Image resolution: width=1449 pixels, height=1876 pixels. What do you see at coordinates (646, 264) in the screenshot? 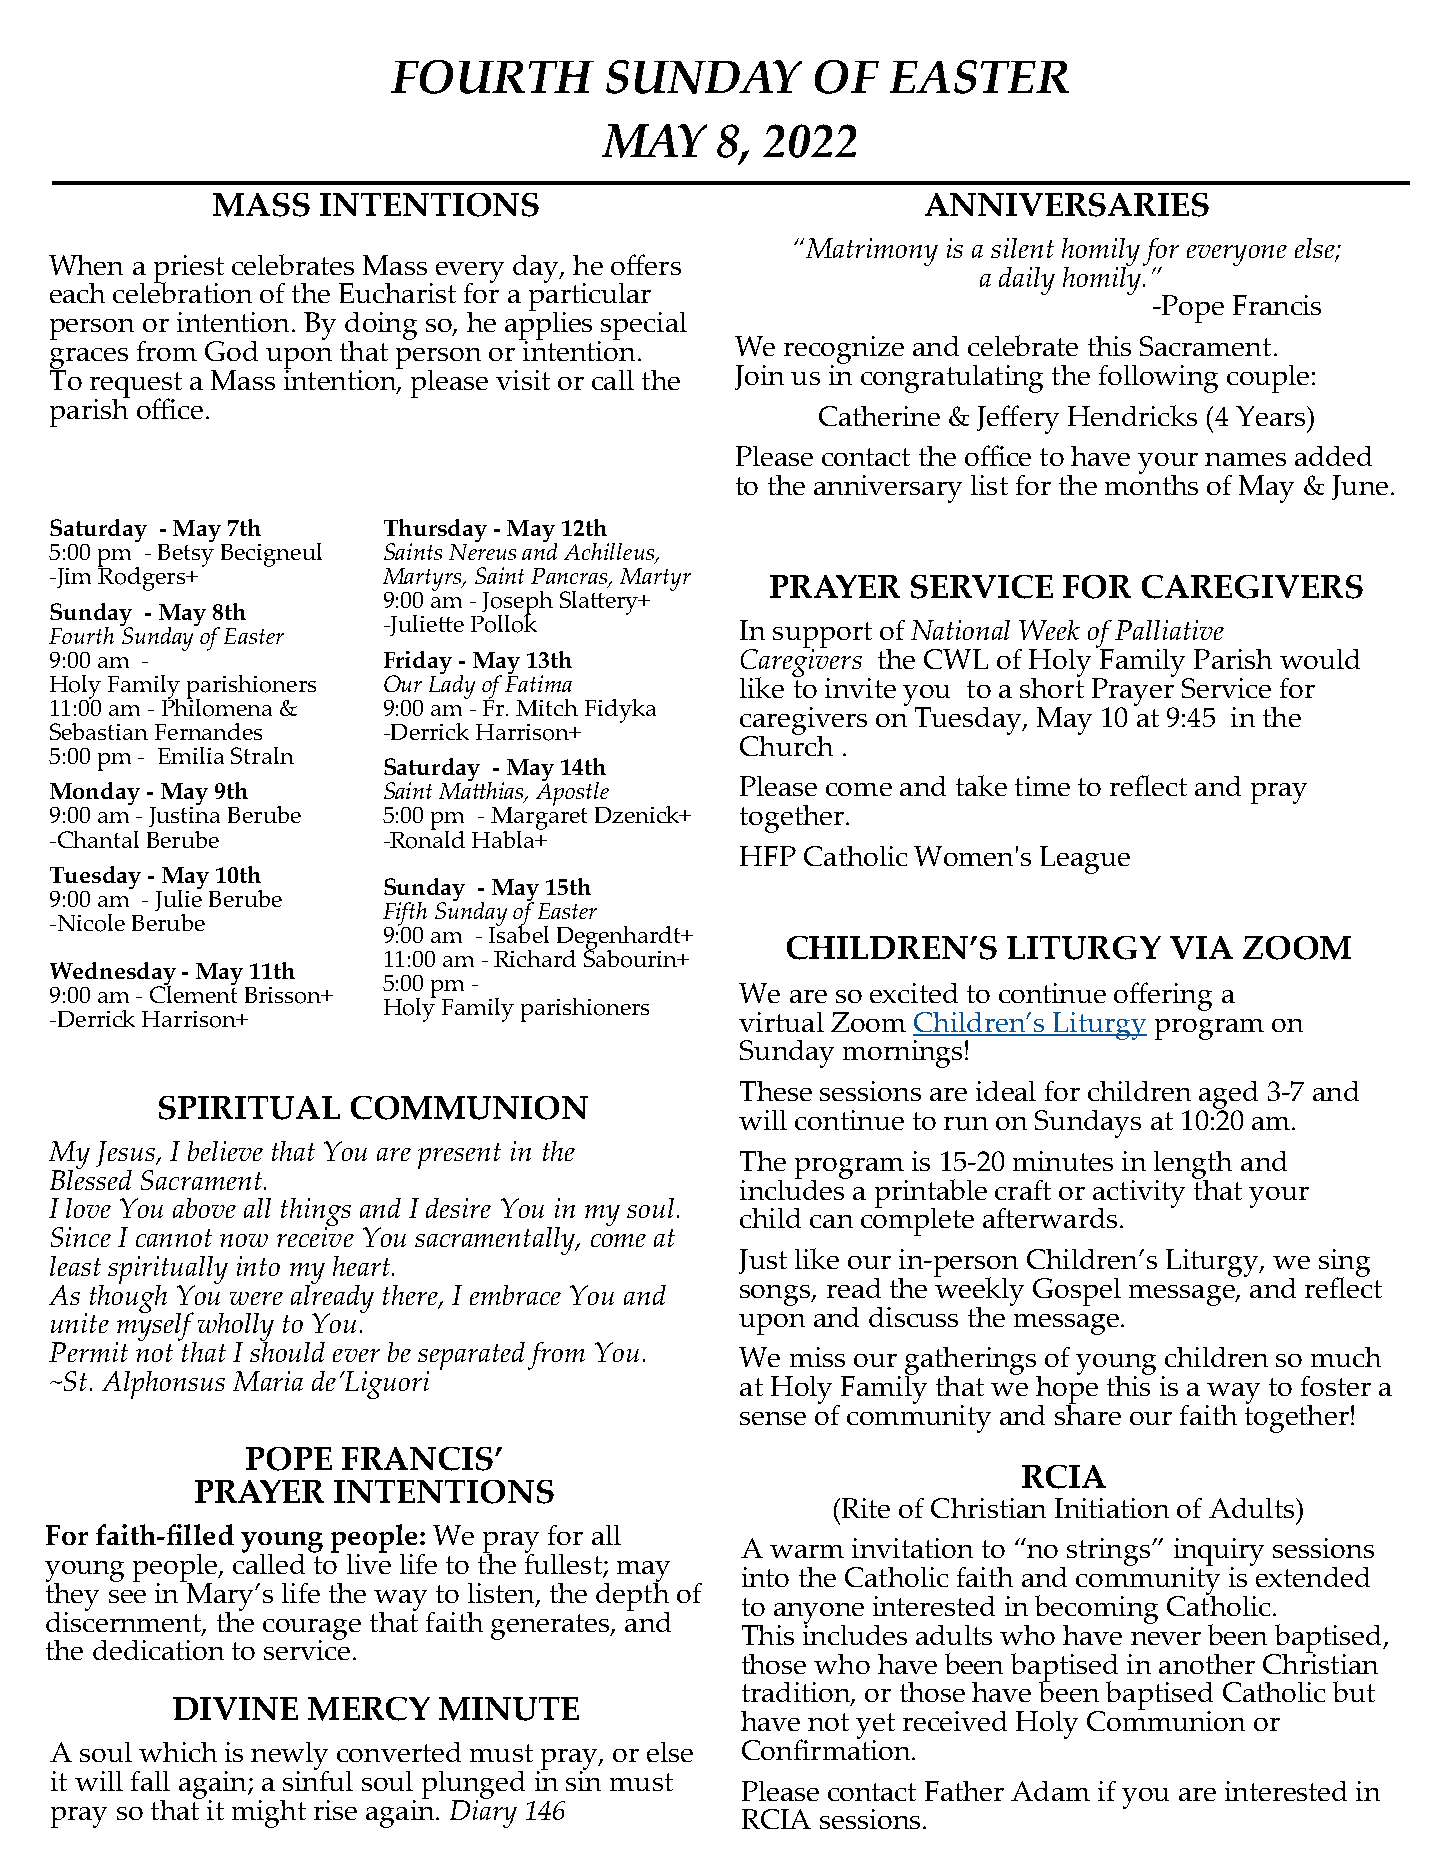
I see `offers` at bounding box center [646, 264].
